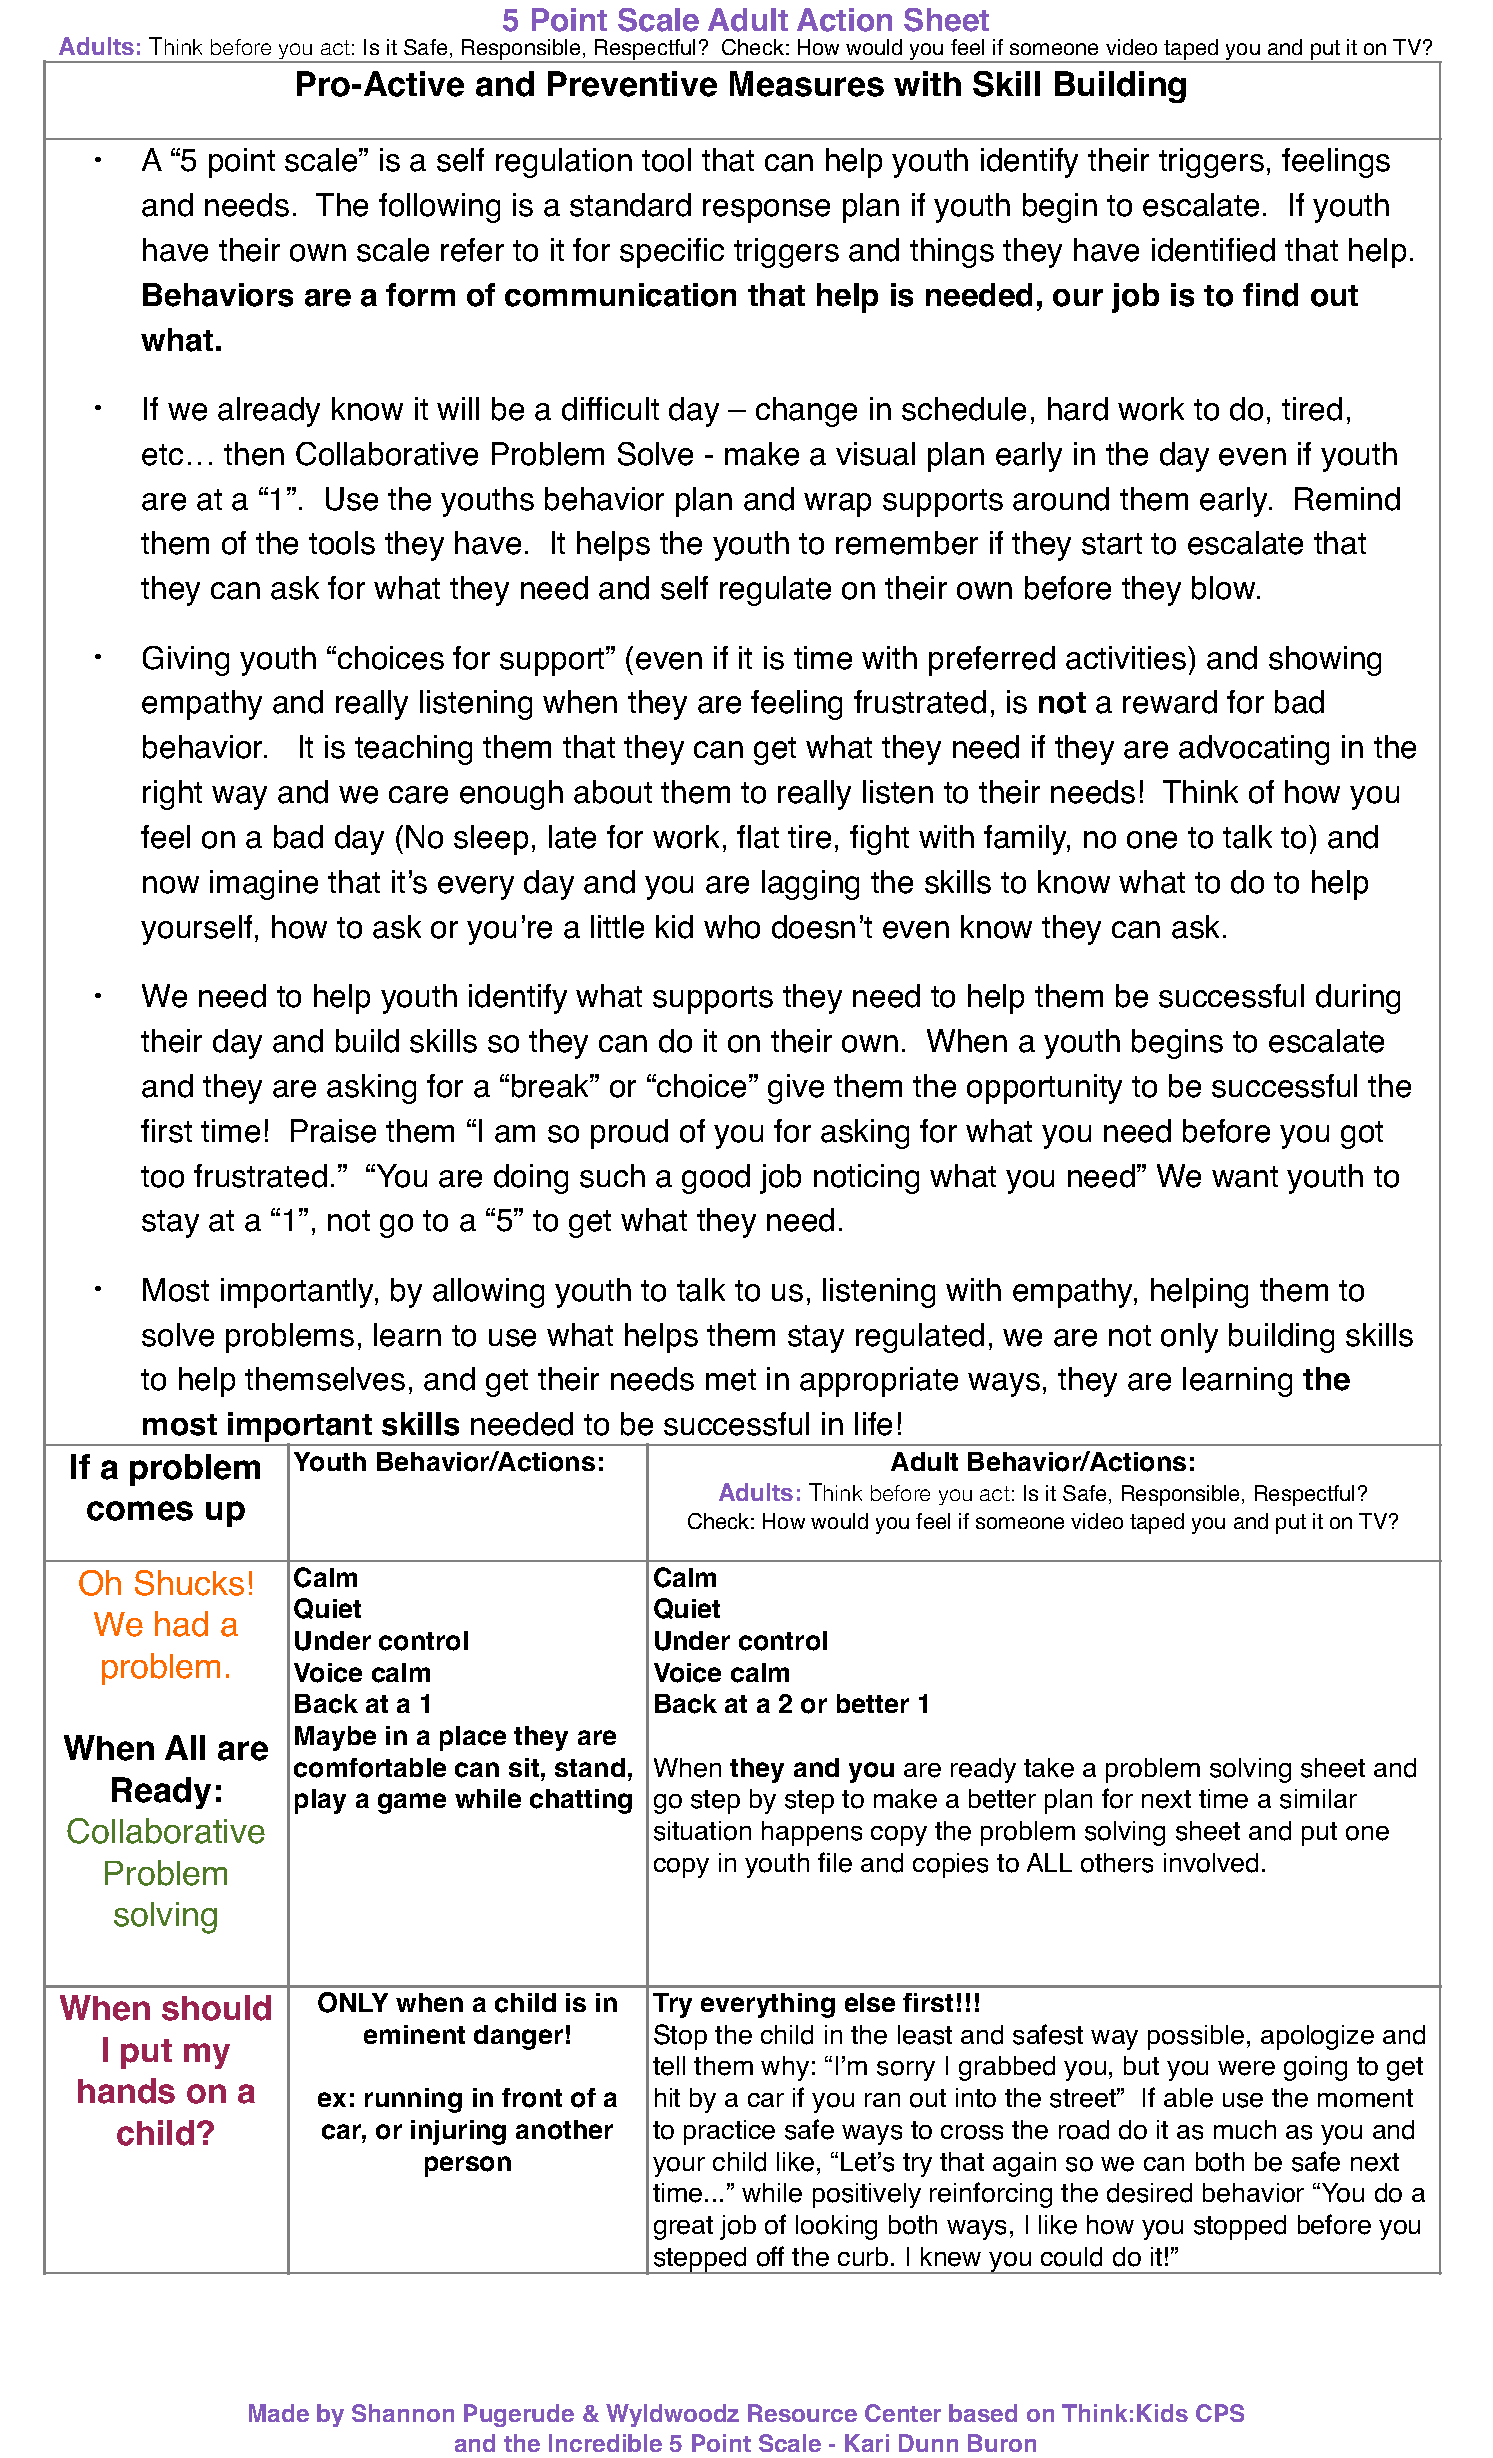 The height and width of the document is (2458, 1493). I want to click on advocating, so click(1254, 750).
